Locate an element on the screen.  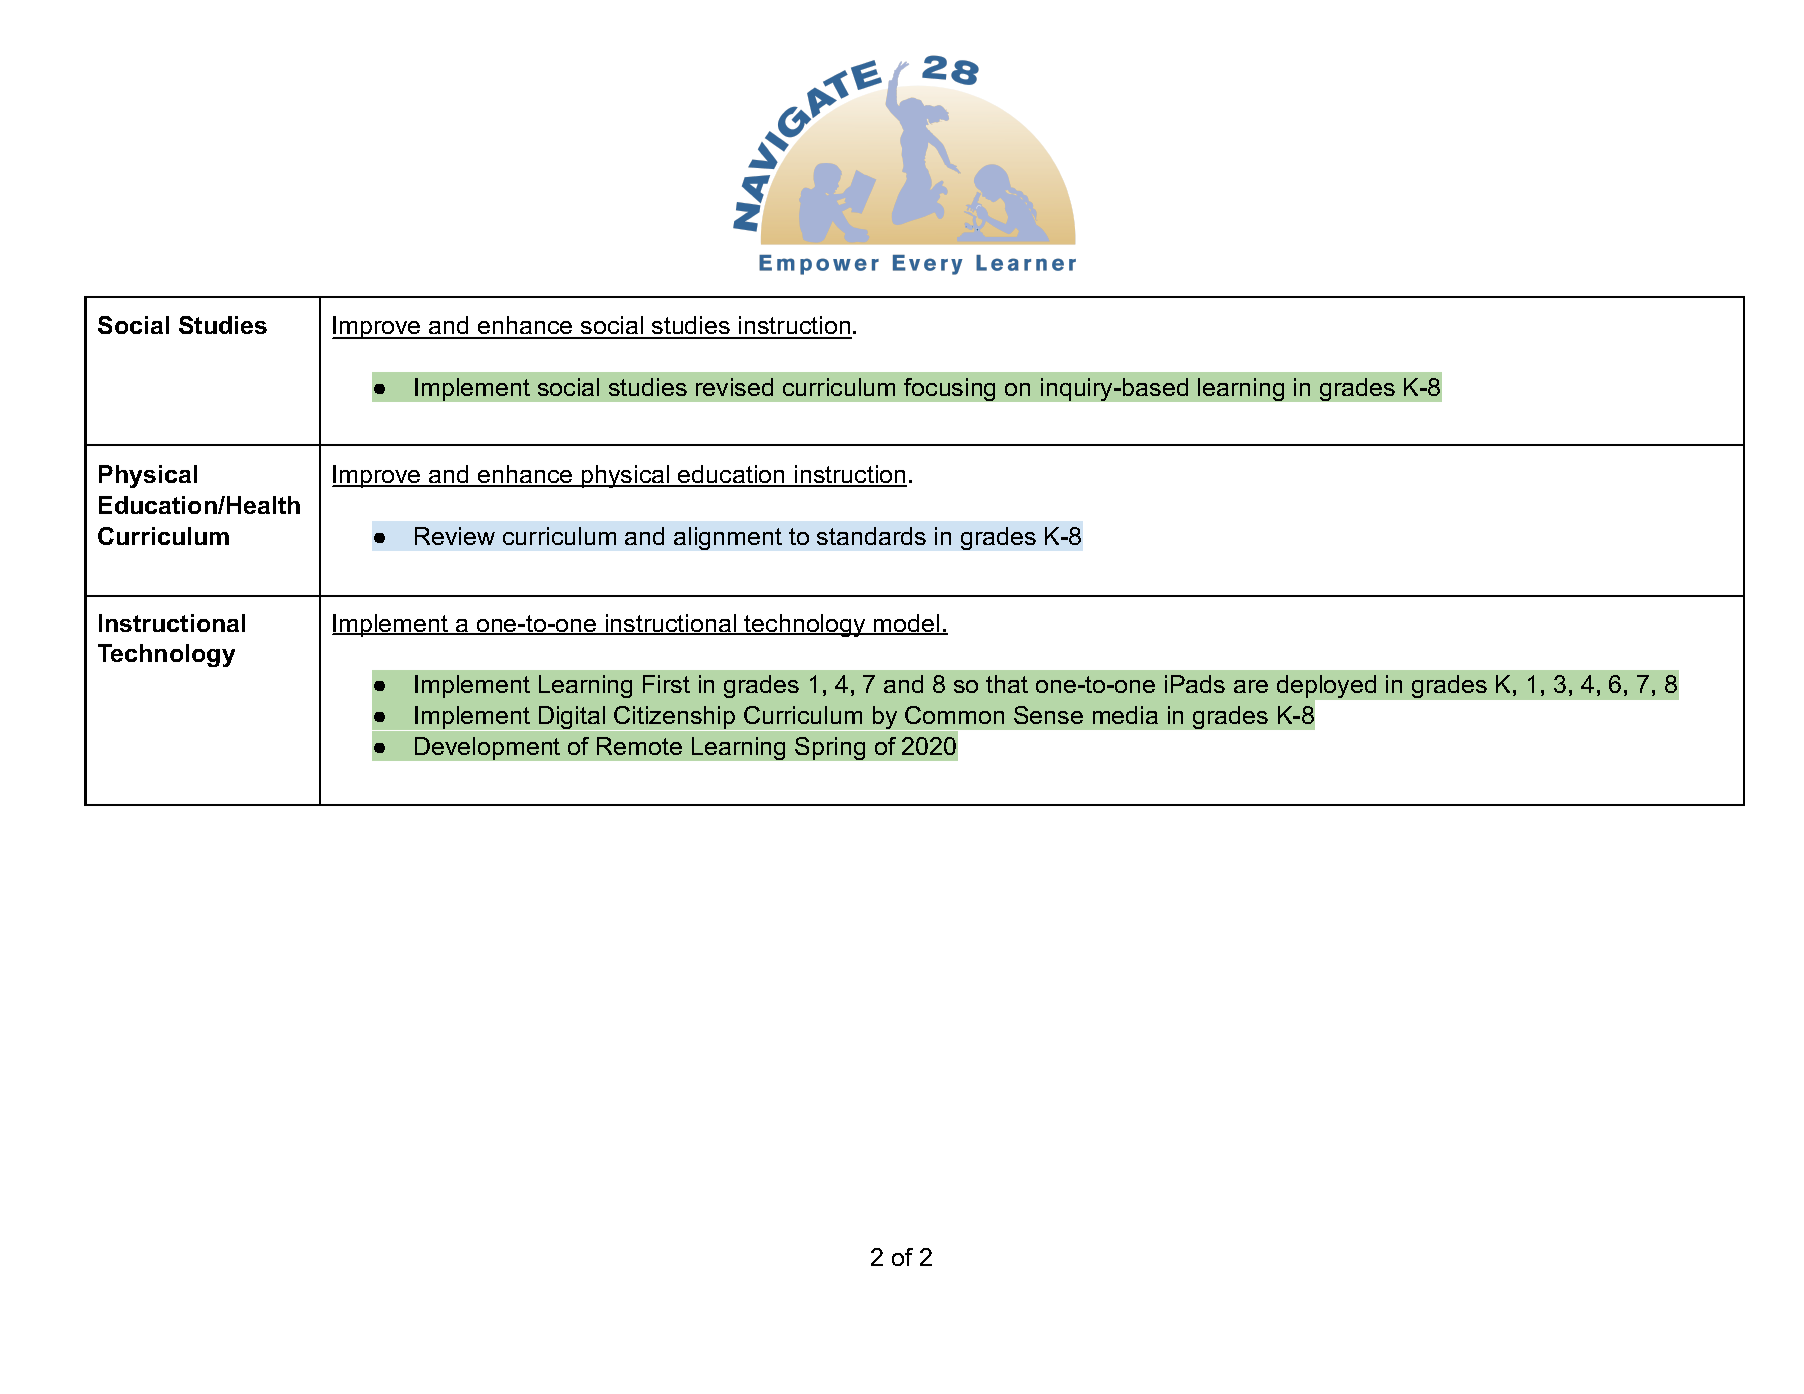
Citizenship is located at coordinates (675, 718).
